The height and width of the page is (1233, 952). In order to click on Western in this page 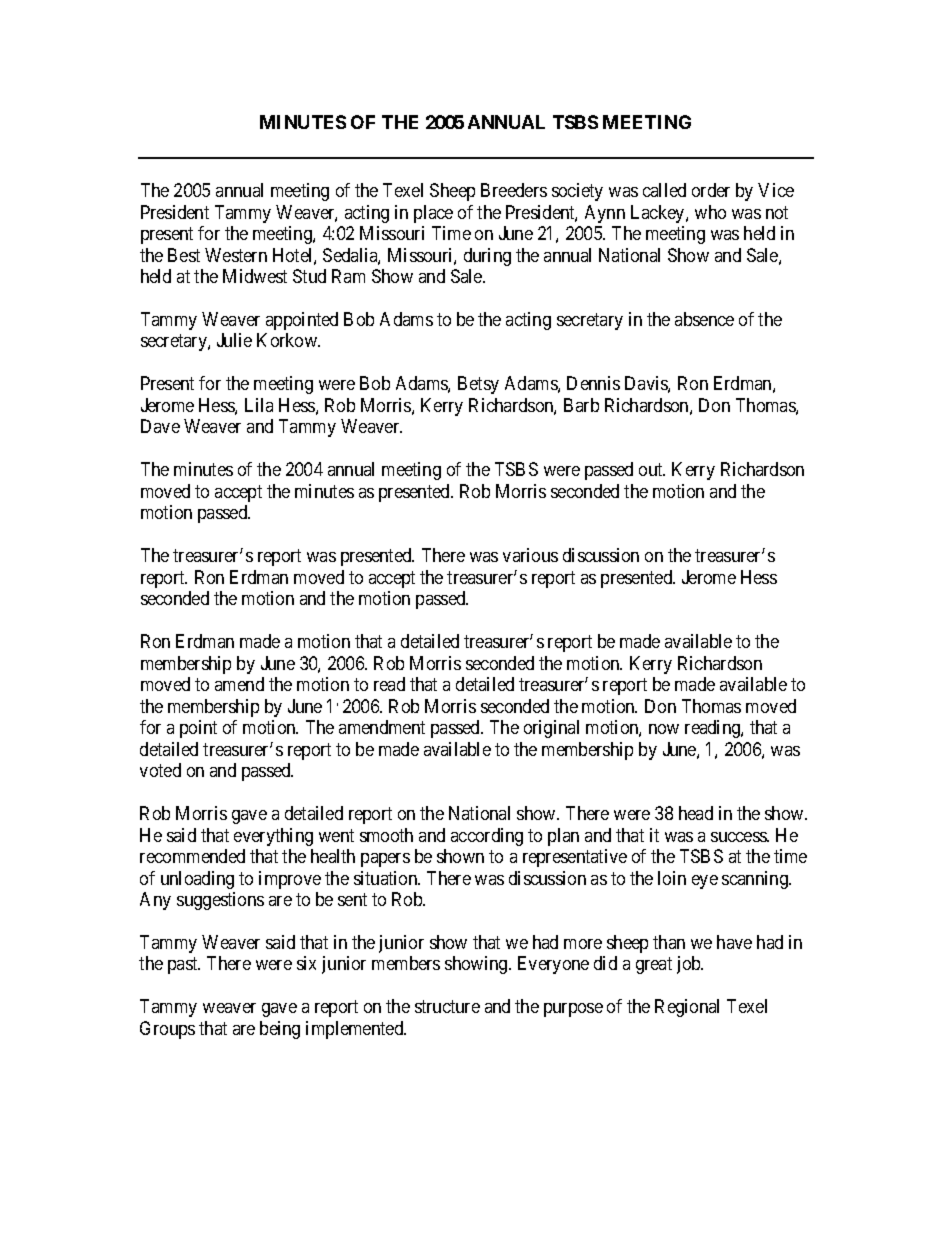, I will do `click(236, 255)`.
